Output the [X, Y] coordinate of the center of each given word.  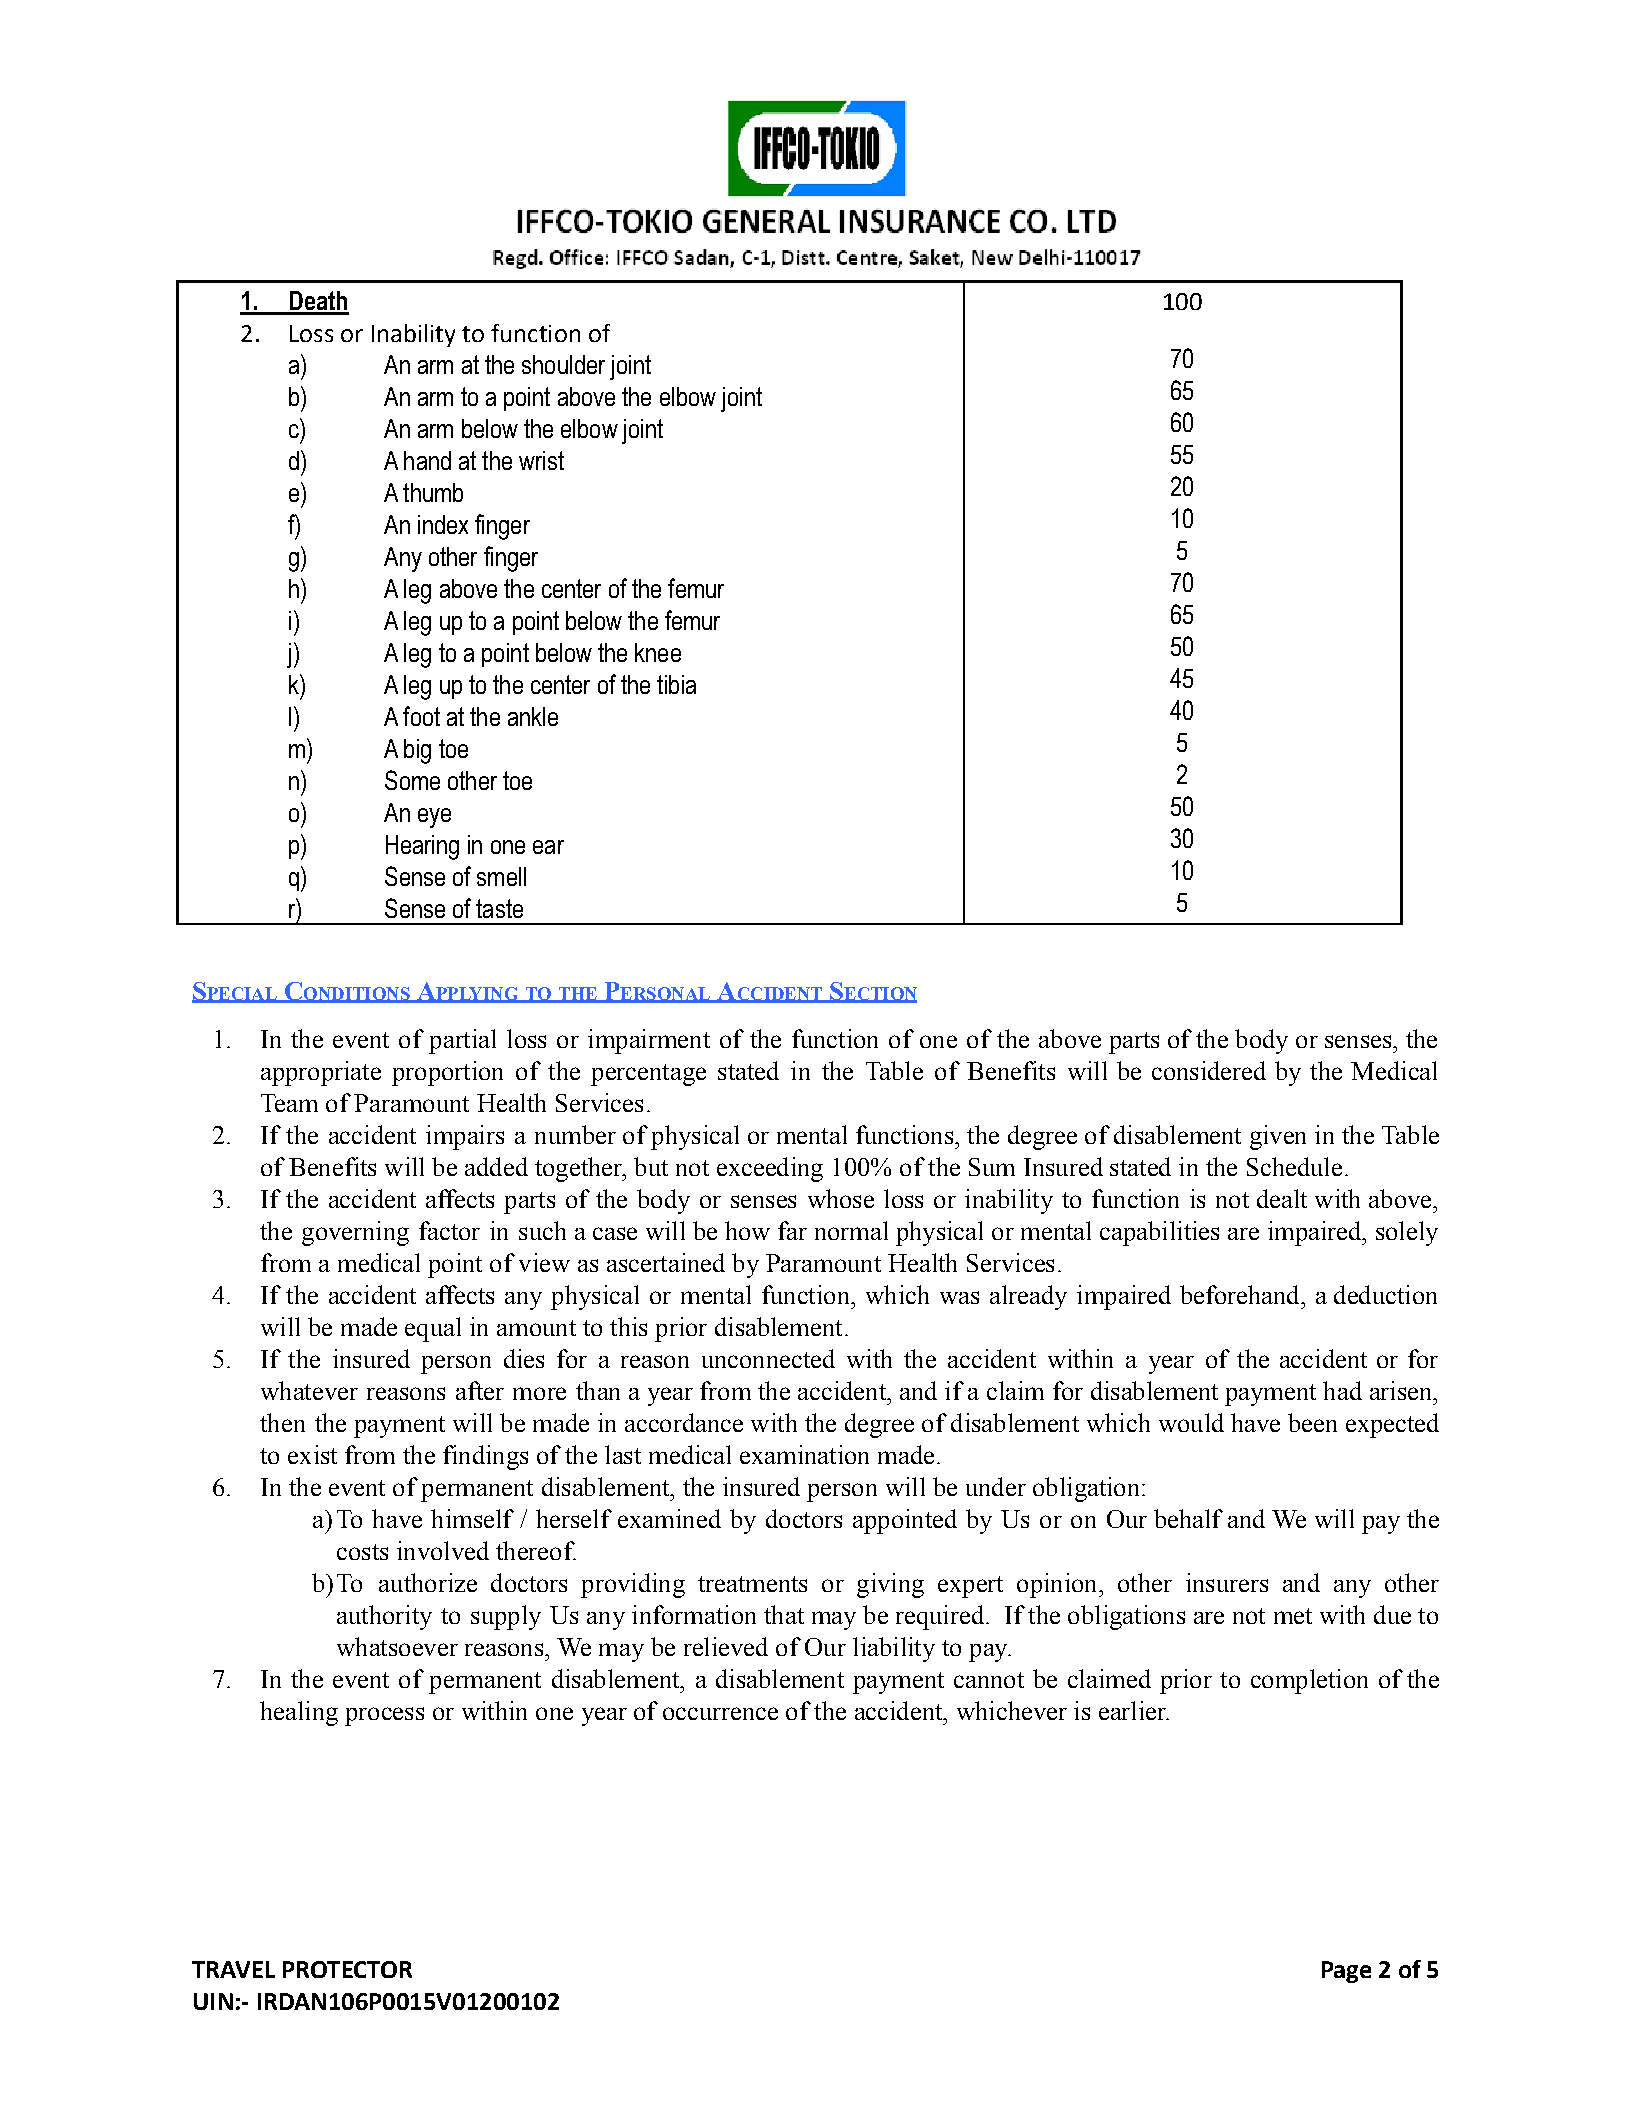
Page [1346, 1972]
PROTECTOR [347, 1969]
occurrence [720, 1713]
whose [841, 1198]
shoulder [563, 364]
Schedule [1294, 1166]
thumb [433, 492]
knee [658, 652]
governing [355, 1233]
